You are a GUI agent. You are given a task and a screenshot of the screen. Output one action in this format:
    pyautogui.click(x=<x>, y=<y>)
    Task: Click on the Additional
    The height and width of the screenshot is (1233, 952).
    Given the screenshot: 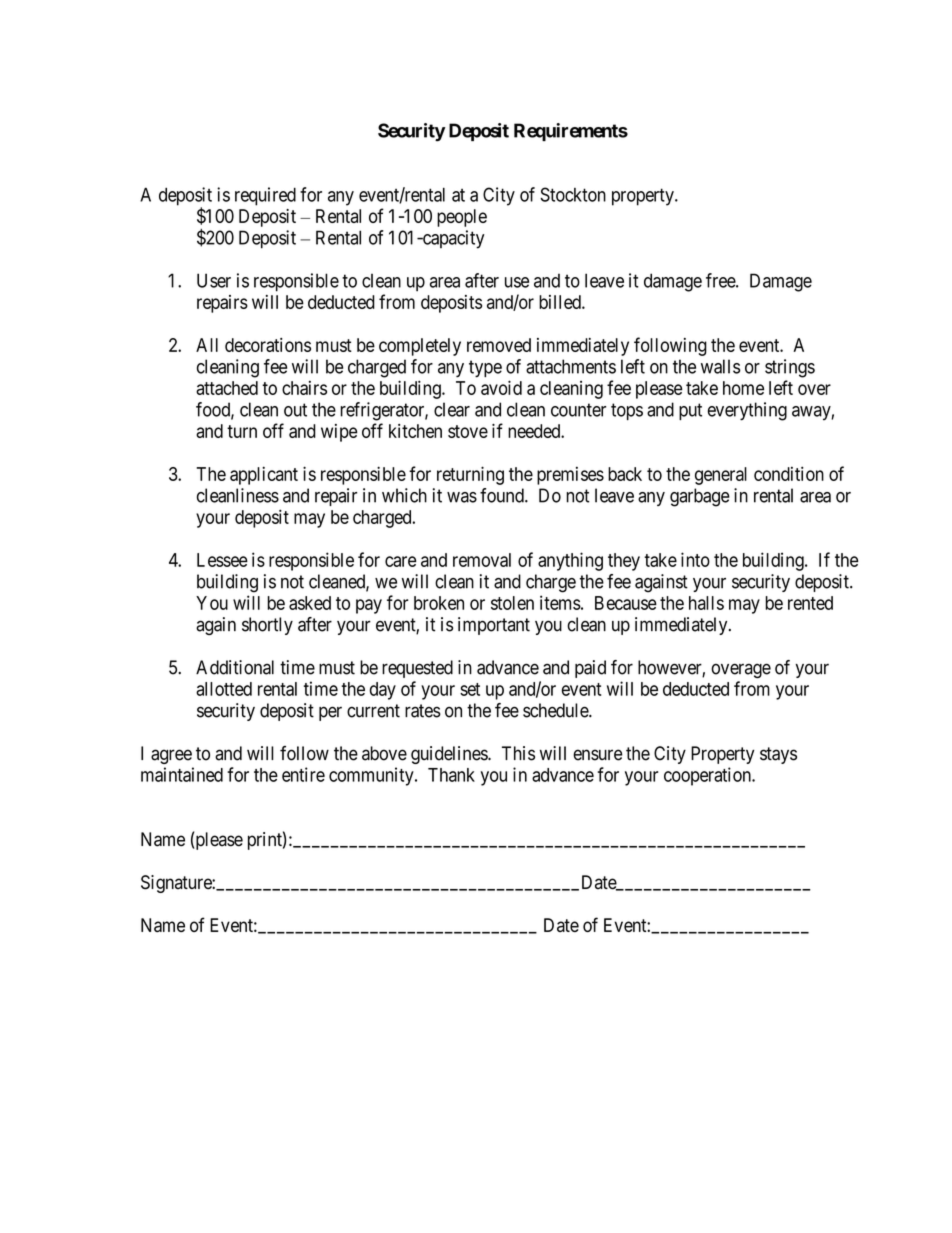 What is the action you would take?
    pyautogui.click(x=235, y=667)
